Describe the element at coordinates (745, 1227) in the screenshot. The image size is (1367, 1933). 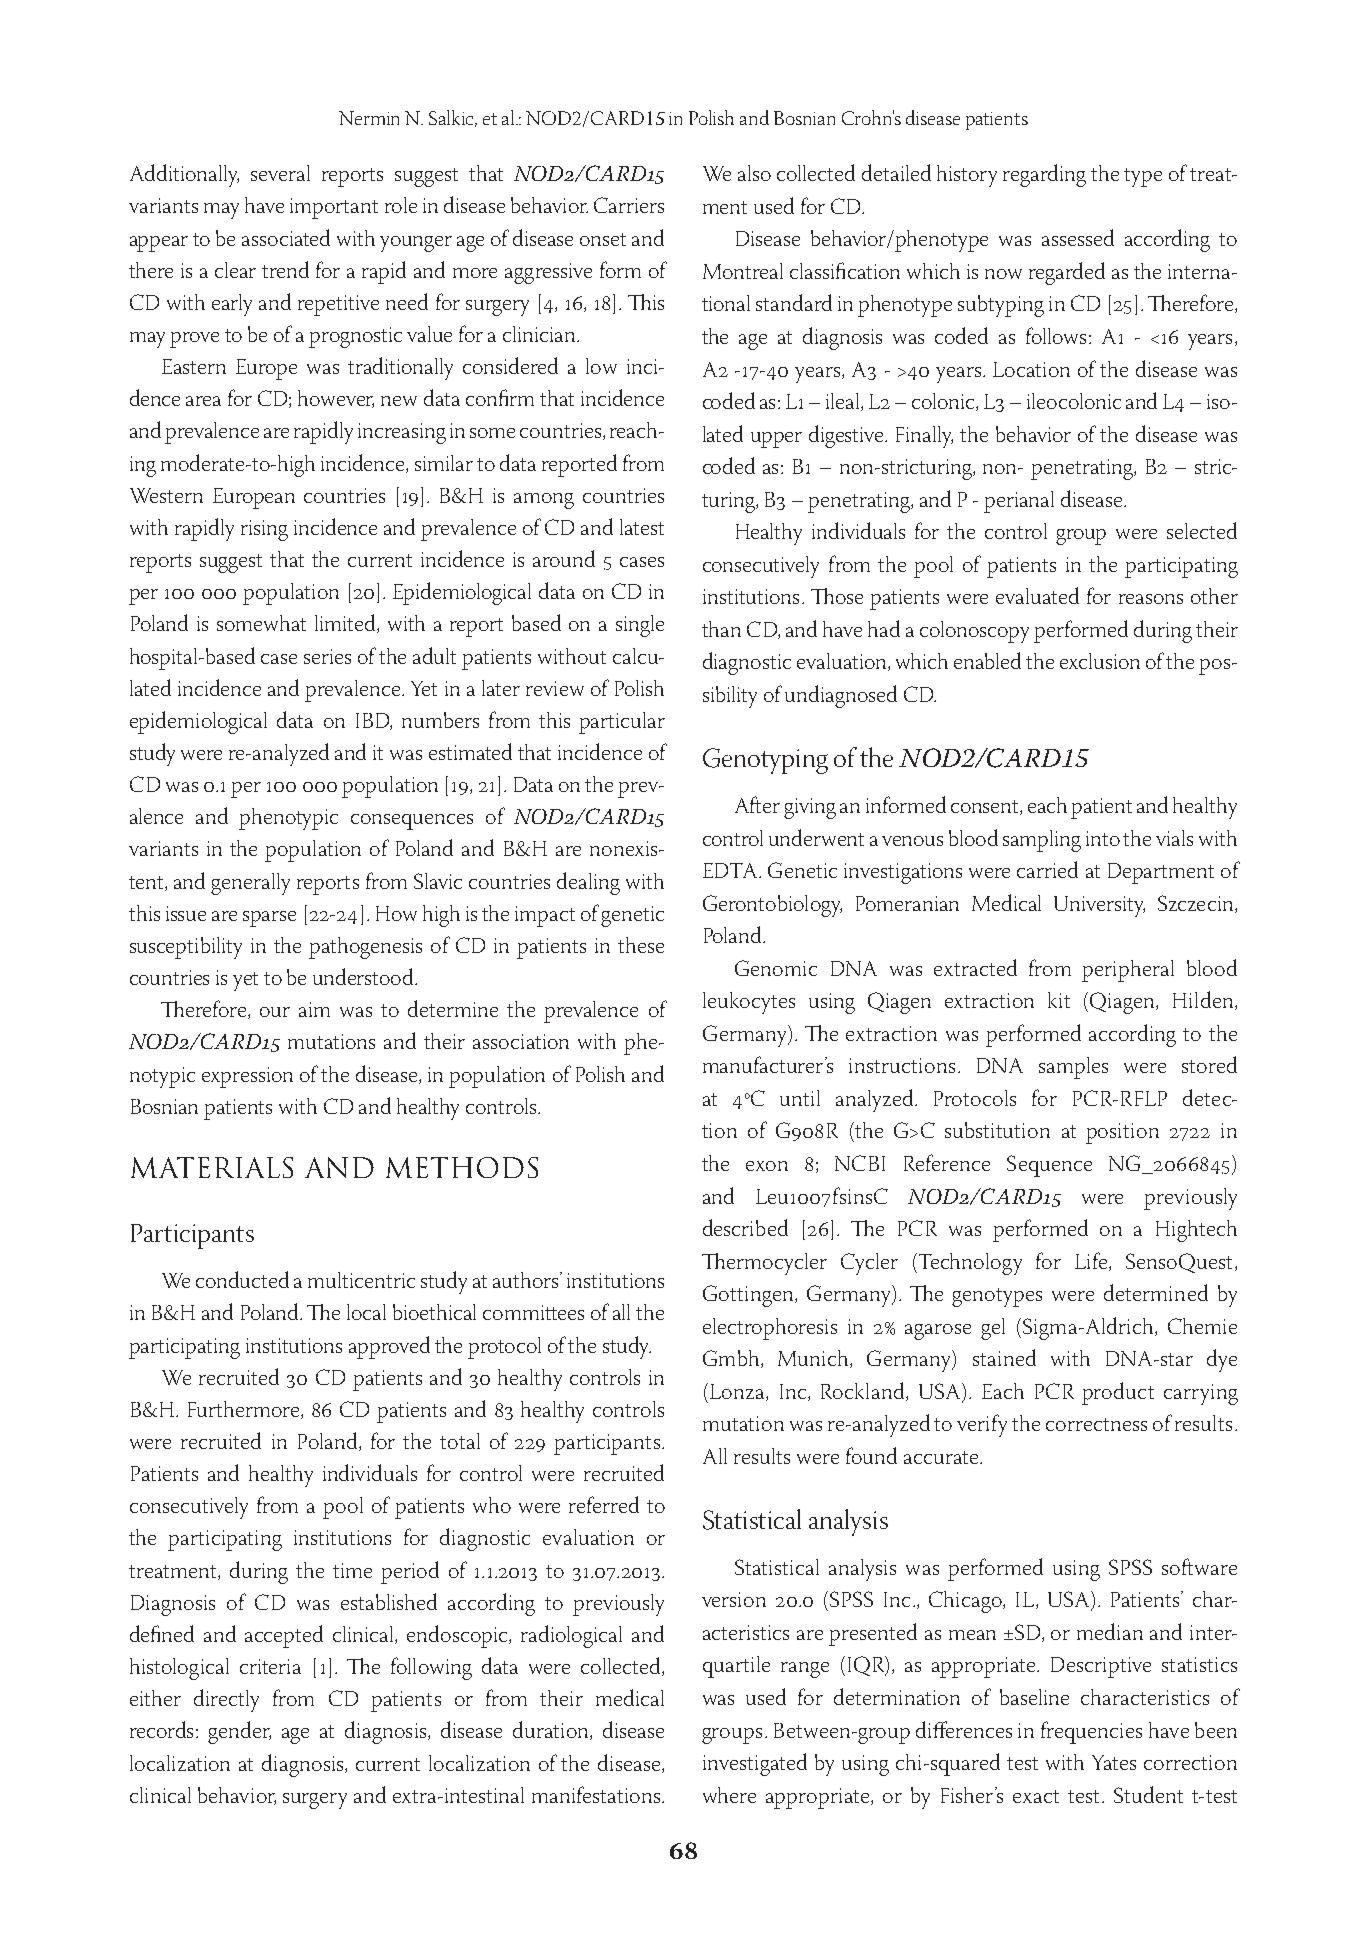
I see `described` at that location.
